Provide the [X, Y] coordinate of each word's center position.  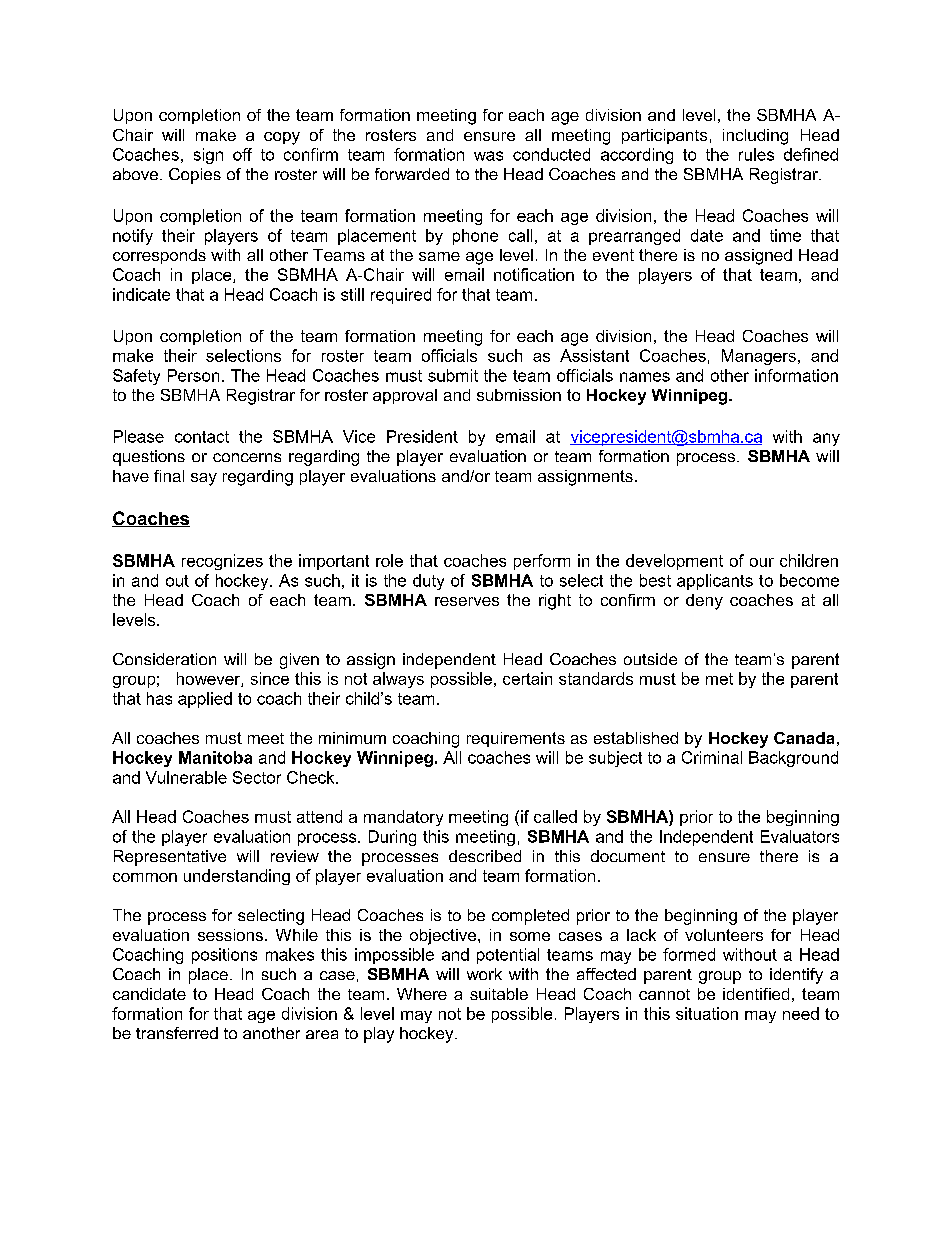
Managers [759, 357]
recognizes [222, 562]
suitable [499, 994]
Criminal [712, 757]
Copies [195, 176]
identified [756, 994]
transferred [177, 1033]
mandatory [403, 818]
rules [756, 154]
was [488, 156]
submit [453, 375]
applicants [715, 582]
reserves [467, 601]
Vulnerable [186, 777]
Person [193, 375]
